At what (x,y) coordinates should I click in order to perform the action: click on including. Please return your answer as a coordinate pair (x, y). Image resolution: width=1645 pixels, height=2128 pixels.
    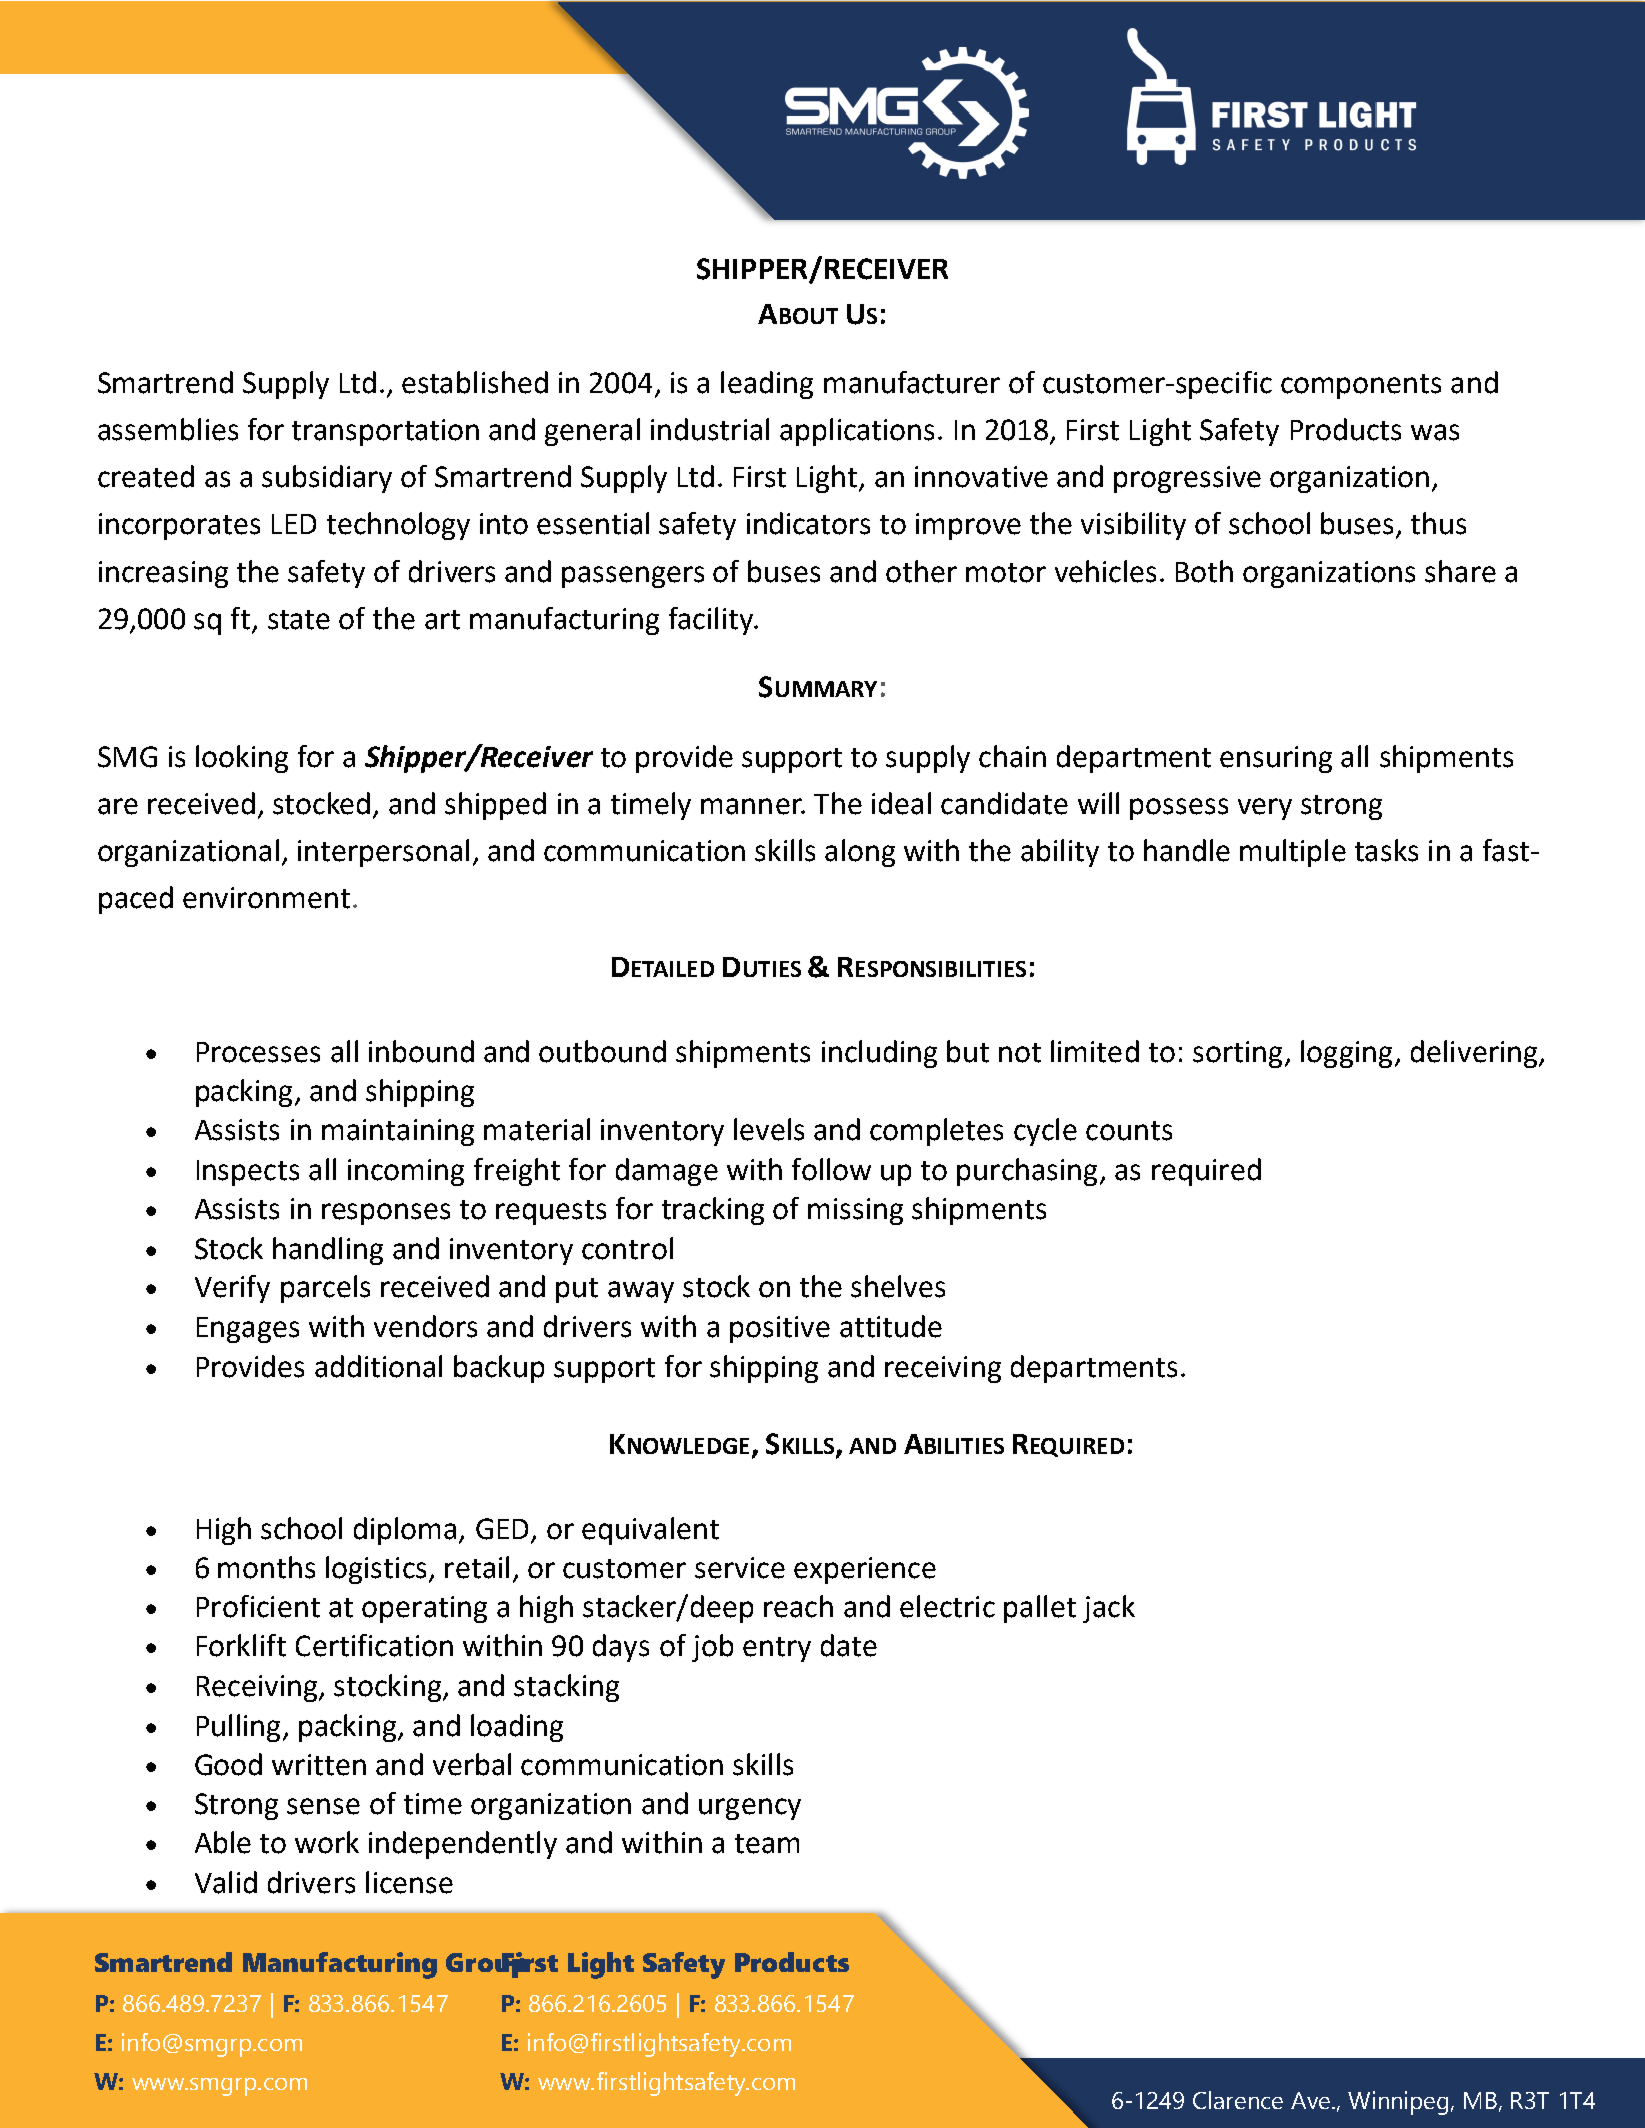
    Looking at the image, I should click on (879, 1054).
